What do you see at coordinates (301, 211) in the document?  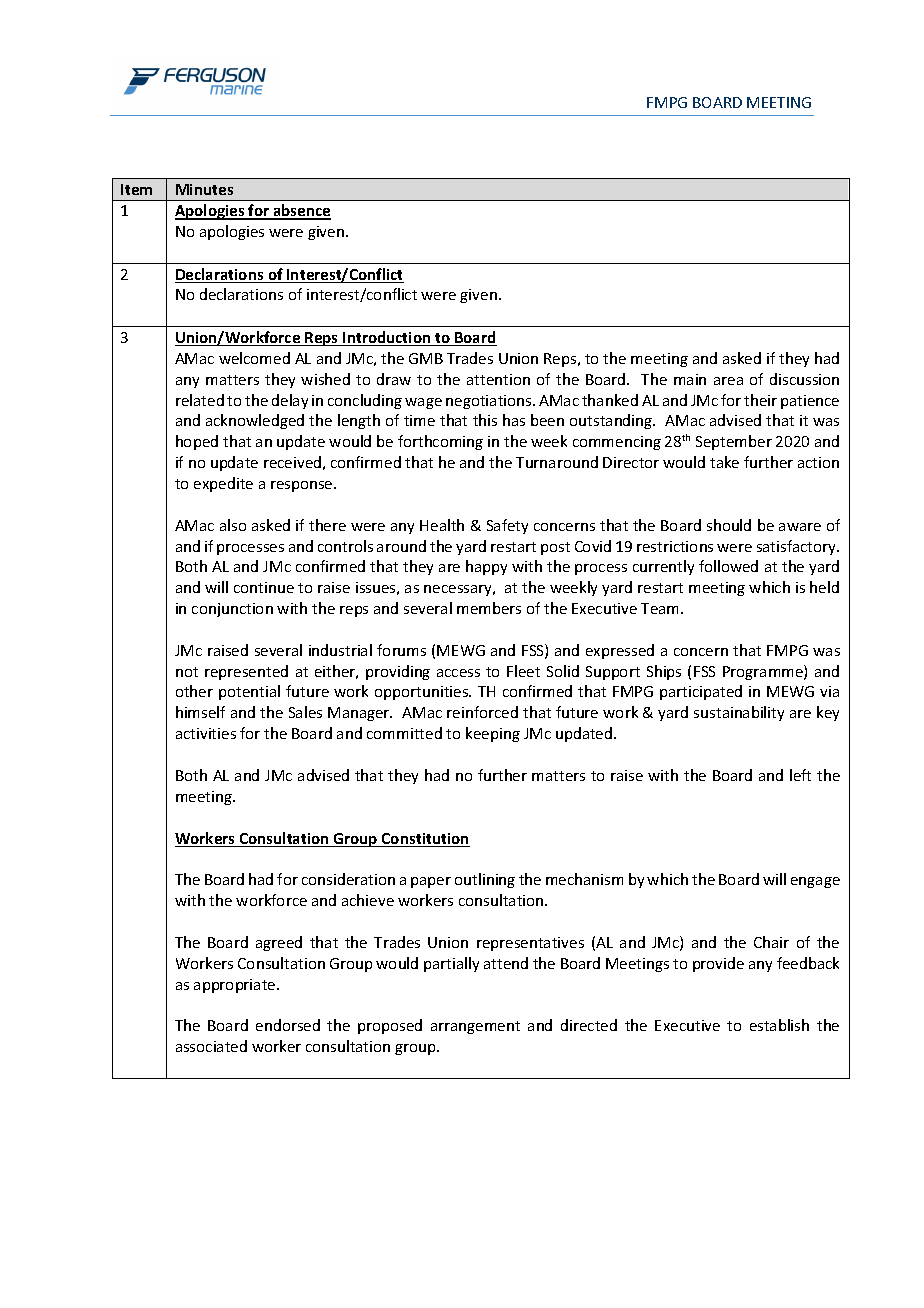 I see `absence` at bounding box center [301, 211].
